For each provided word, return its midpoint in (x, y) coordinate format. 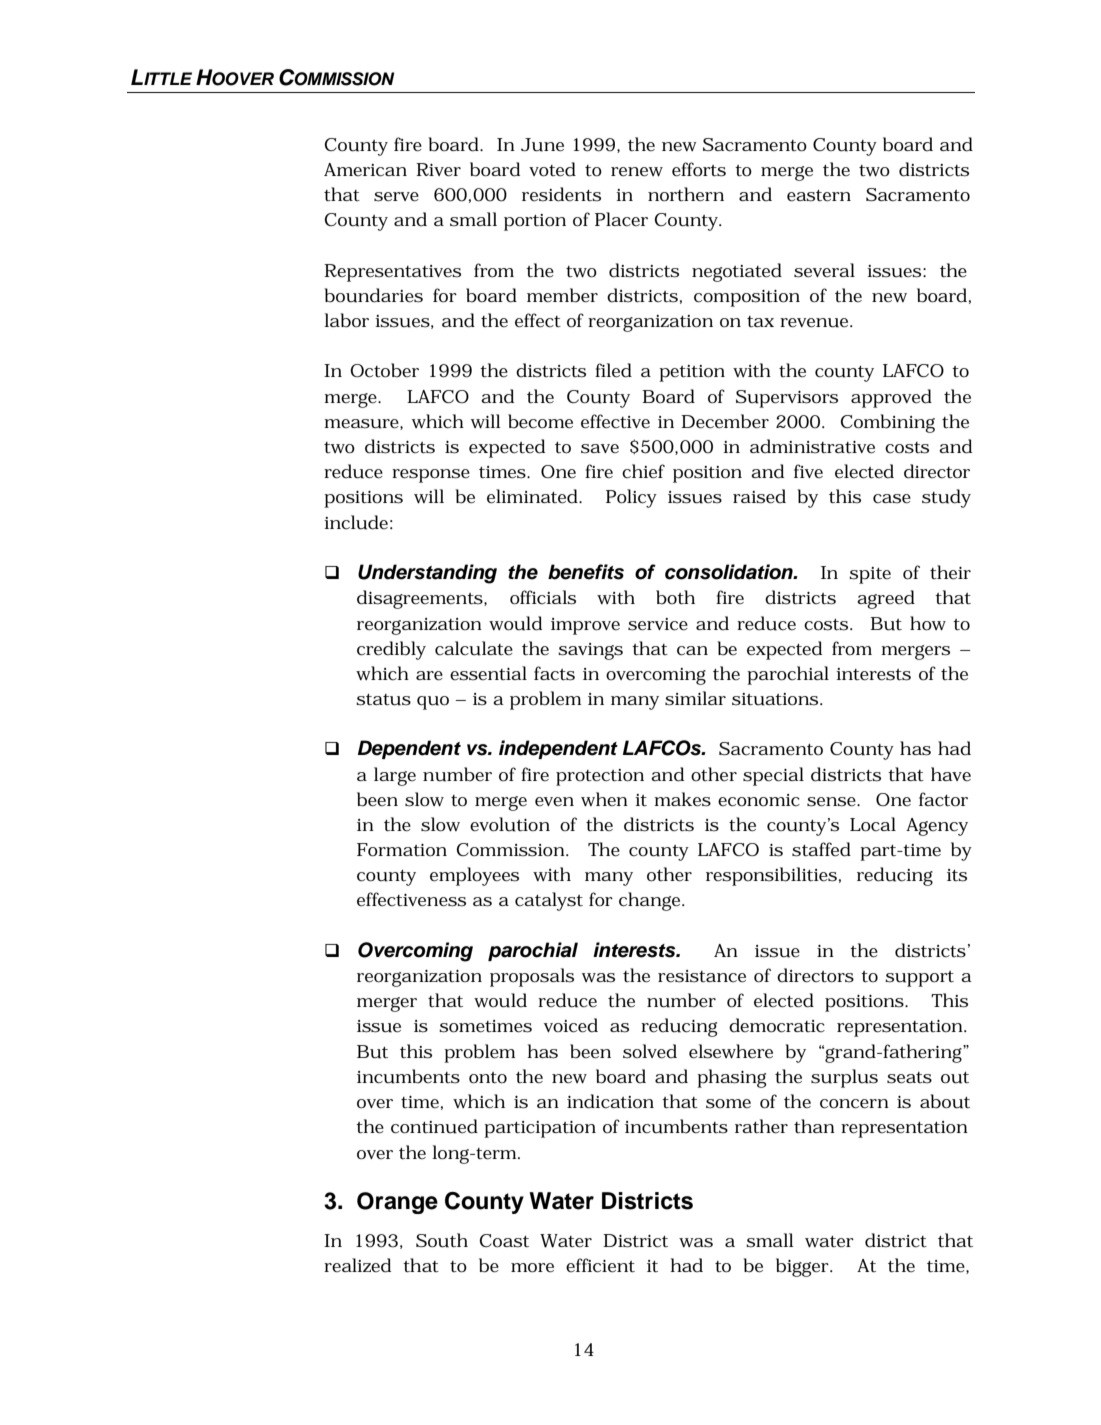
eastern (819, 196)
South (442, 1240)
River (438, 170)
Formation (402, 850)
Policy (631, 498)
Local (873, 824)
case (892, 499)
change (651, 901)
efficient (600, 1265)
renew (637, 172)
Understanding (427, 574)
